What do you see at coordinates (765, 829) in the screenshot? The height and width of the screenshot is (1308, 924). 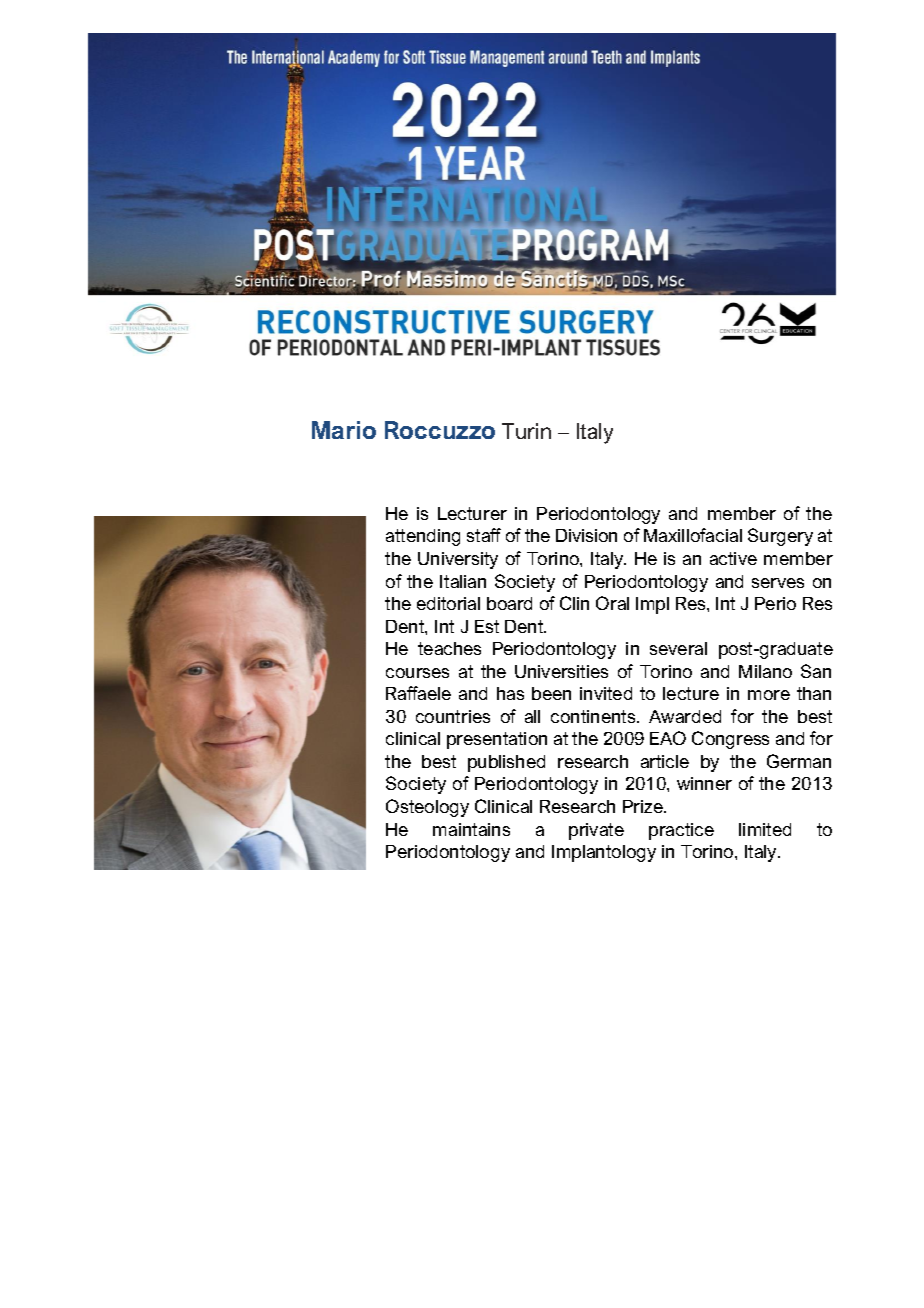 I see `limited` at bounding box center [765, 829].
